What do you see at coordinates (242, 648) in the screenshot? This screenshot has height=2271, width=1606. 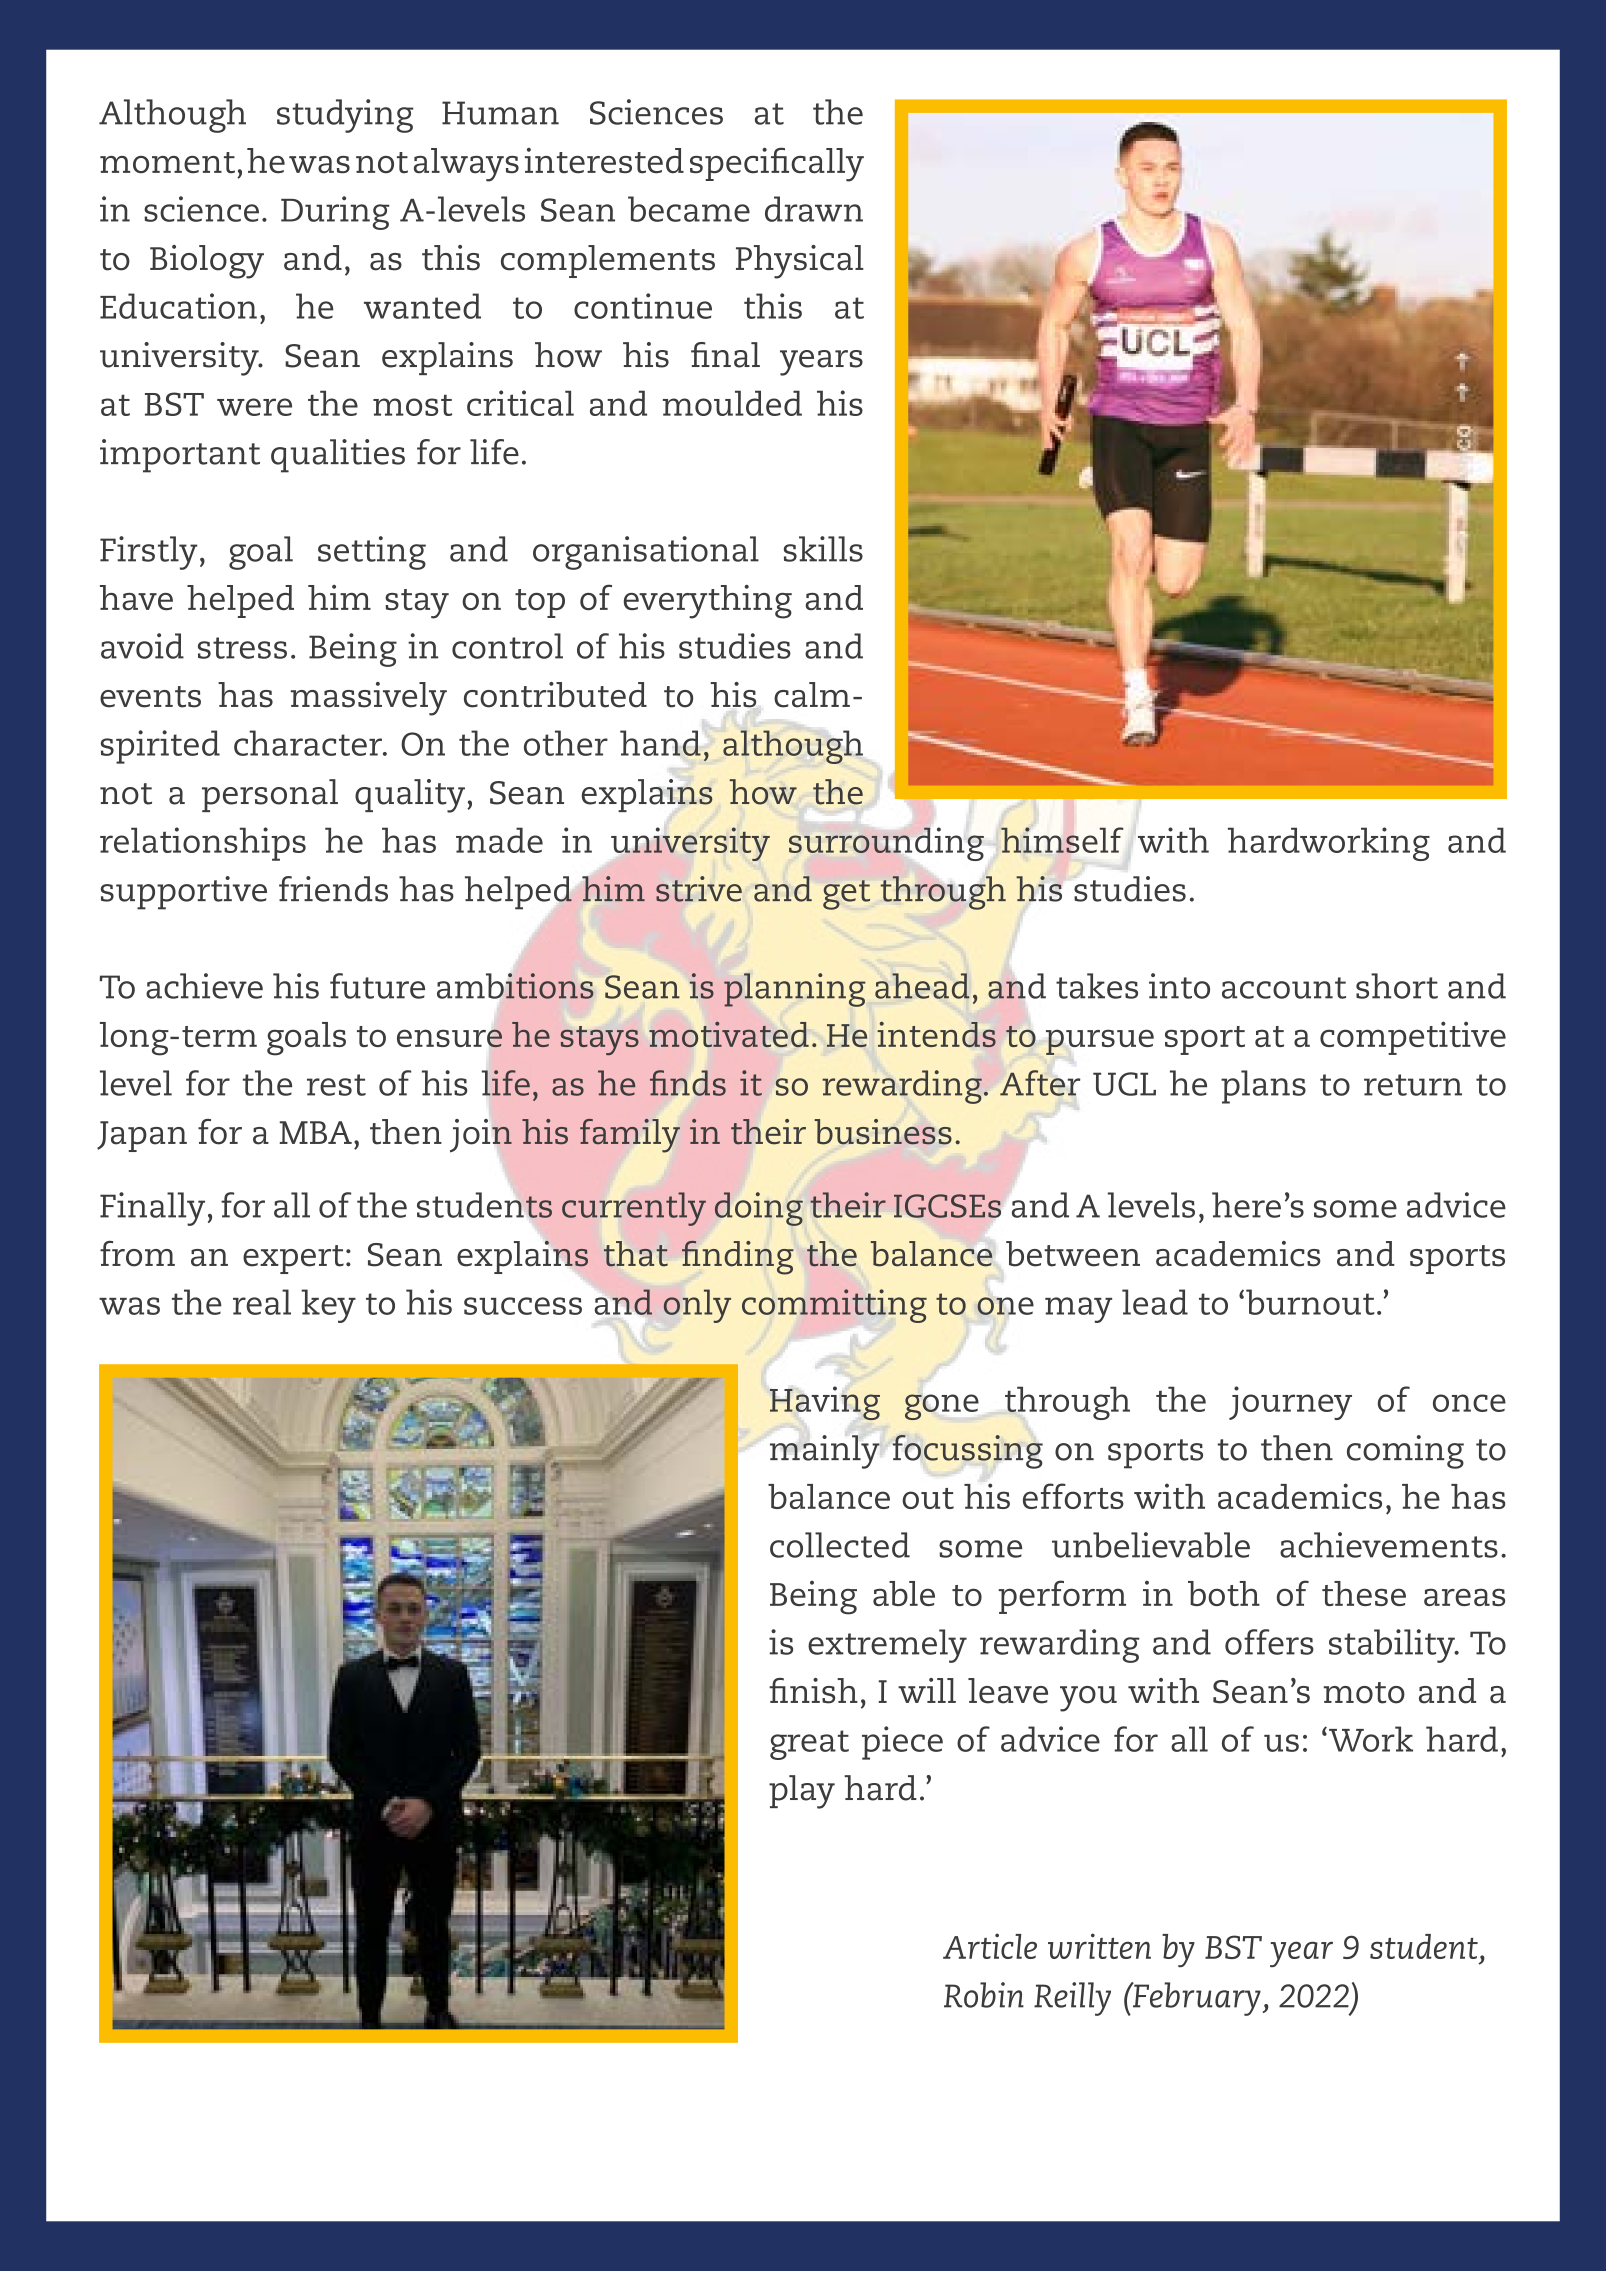 I see `stress` at bounding box center [242, 648].
